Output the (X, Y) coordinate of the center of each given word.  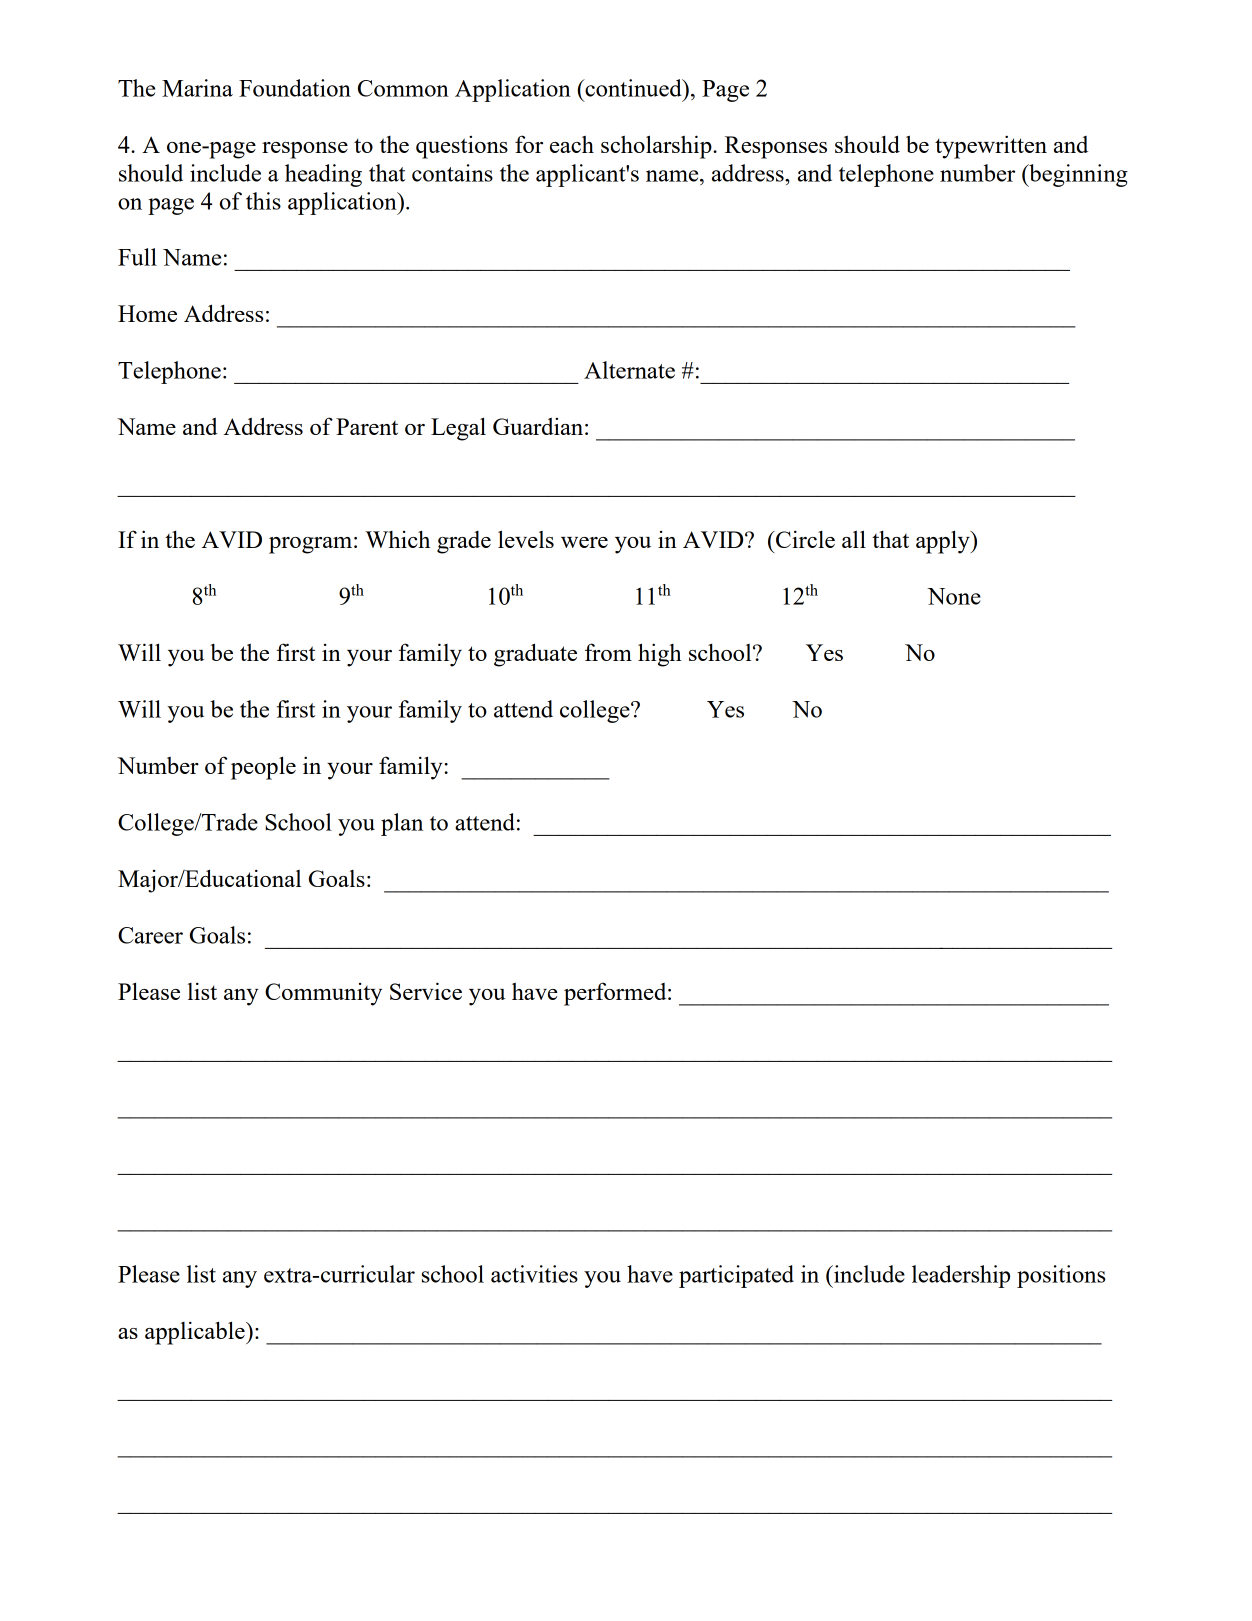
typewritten (991, 147)
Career (150, 935)
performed (616, 994)
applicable (196, 1333)
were (584, 542)
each (572, 144)
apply (944, 542)
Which (397, 539)
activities (534, 1274)
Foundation (295, 88)
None (954, 596)
